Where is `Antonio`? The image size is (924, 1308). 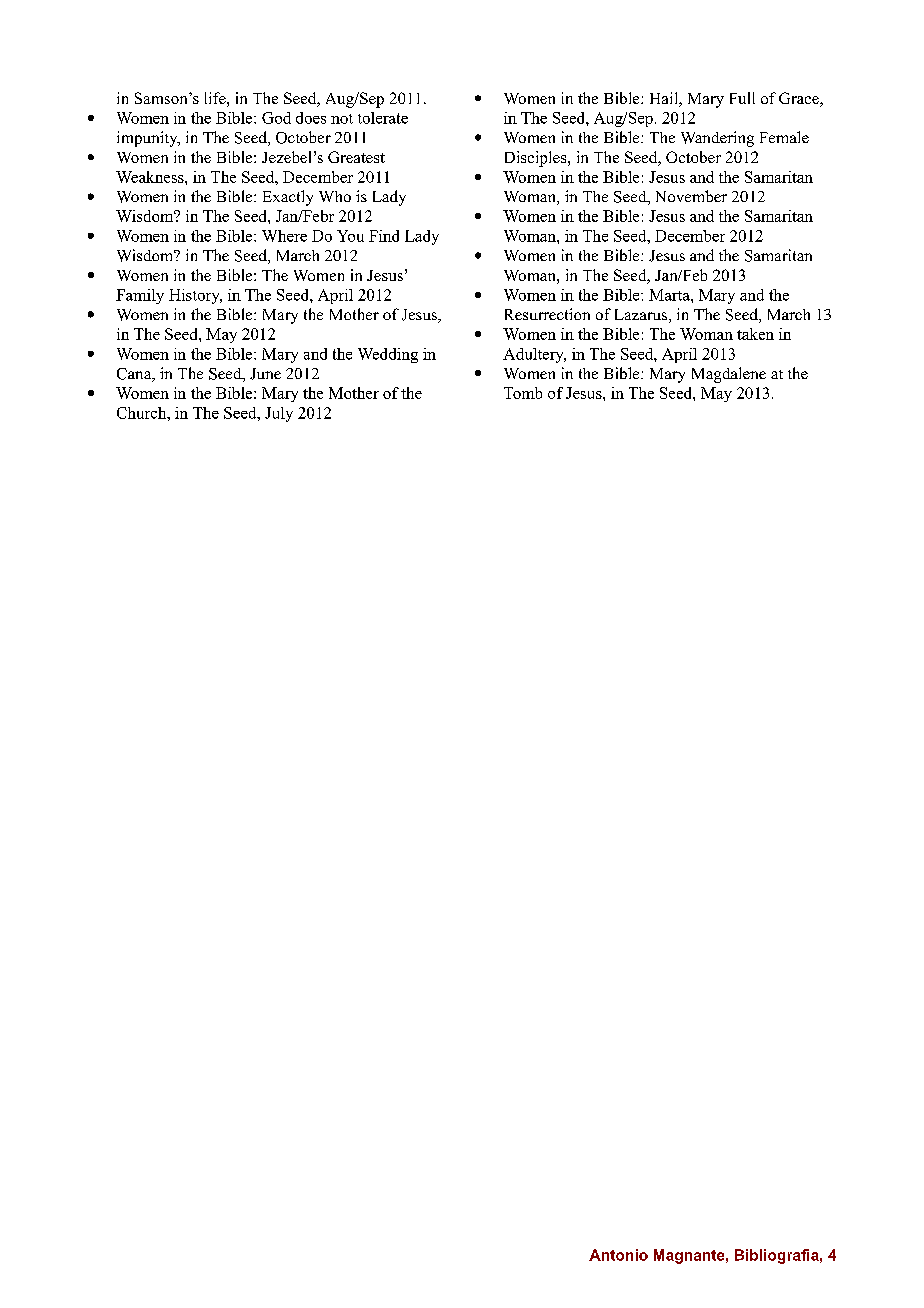 Antonio is located at coordinates (618, 1255).
